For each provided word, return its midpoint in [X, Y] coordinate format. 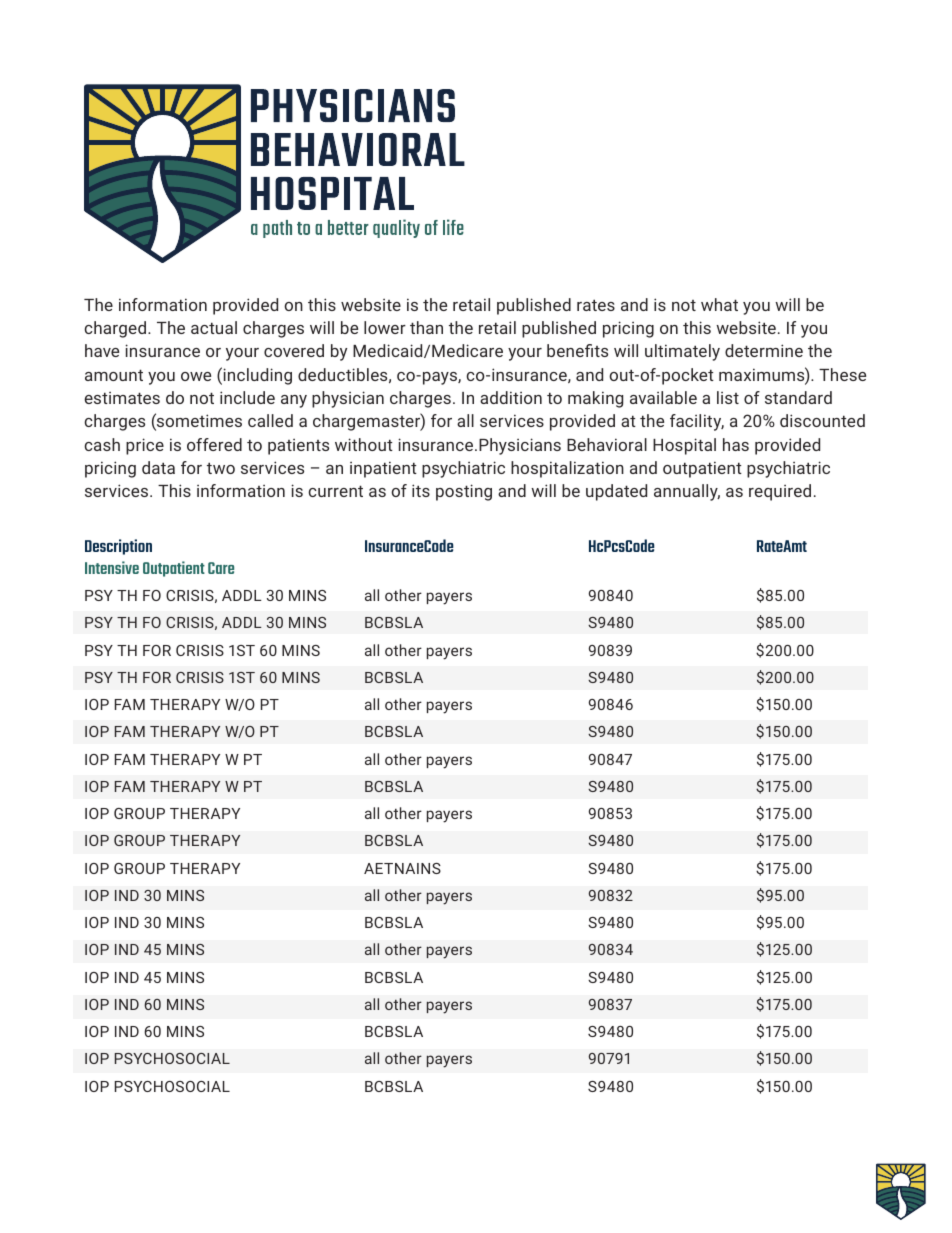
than [426, 327]
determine [764, 350]
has [736, 444]
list [728, 397]
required [780, 492]
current [335, 491]
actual [214, 327]
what [719, 304]
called [270, 420]
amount [114, 375]
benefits [577, 350]
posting [464, 492]
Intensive [112, 567]
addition [511, 397]
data [158, 467]
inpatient [383, 469]
